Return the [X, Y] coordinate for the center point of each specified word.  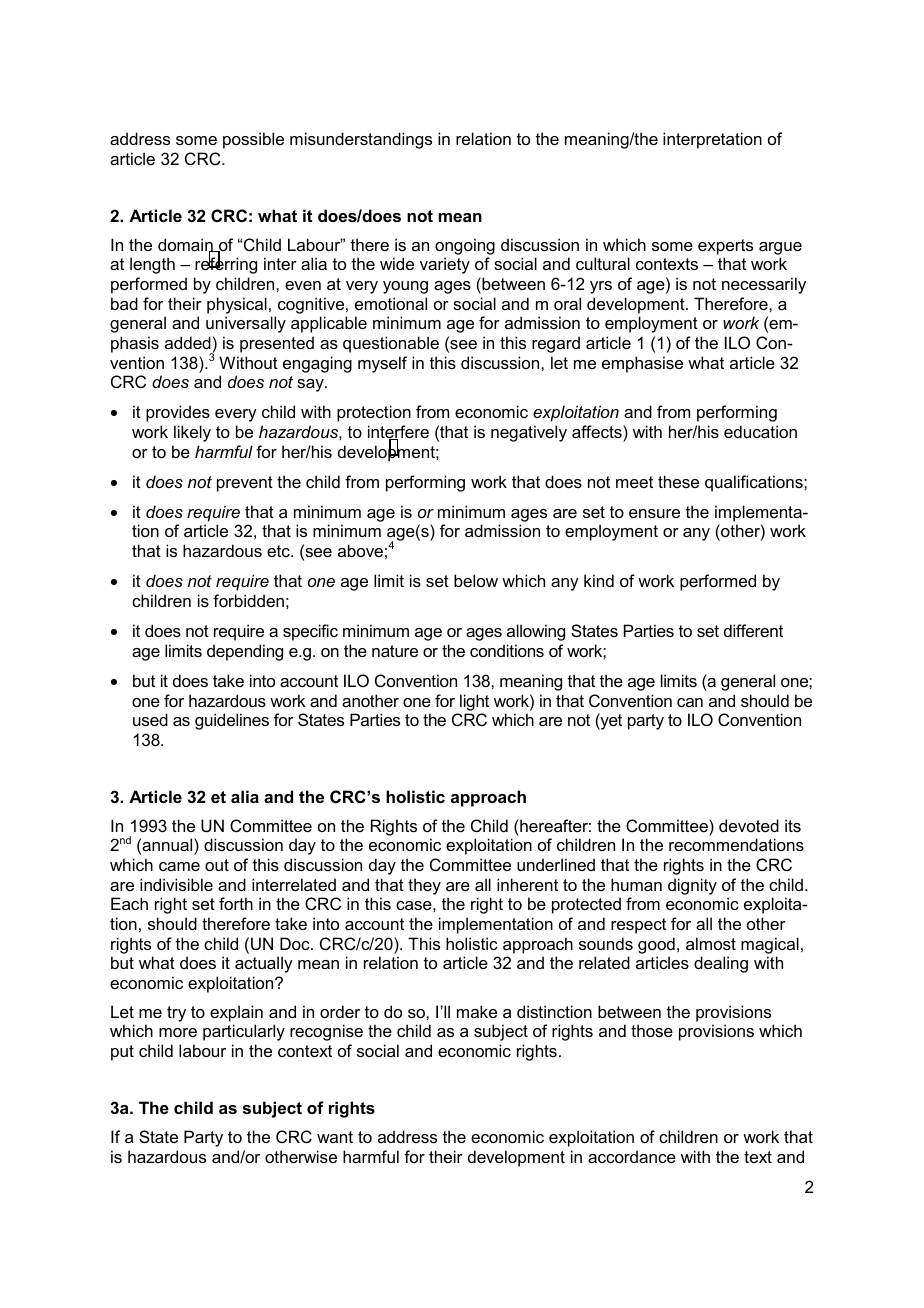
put [122, 1053]
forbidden [248, 600]
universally [246, 324]
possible [253, 140]
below [476, 580]
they [424, 886]
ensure [654, 513]
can [690, 702]
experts [725, 247]
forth [236, 903]
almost [711, 943]
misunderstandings [361, 140]
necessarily [764, 285]
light [474, 702]
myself [382, 364]
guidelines [232, 721]
